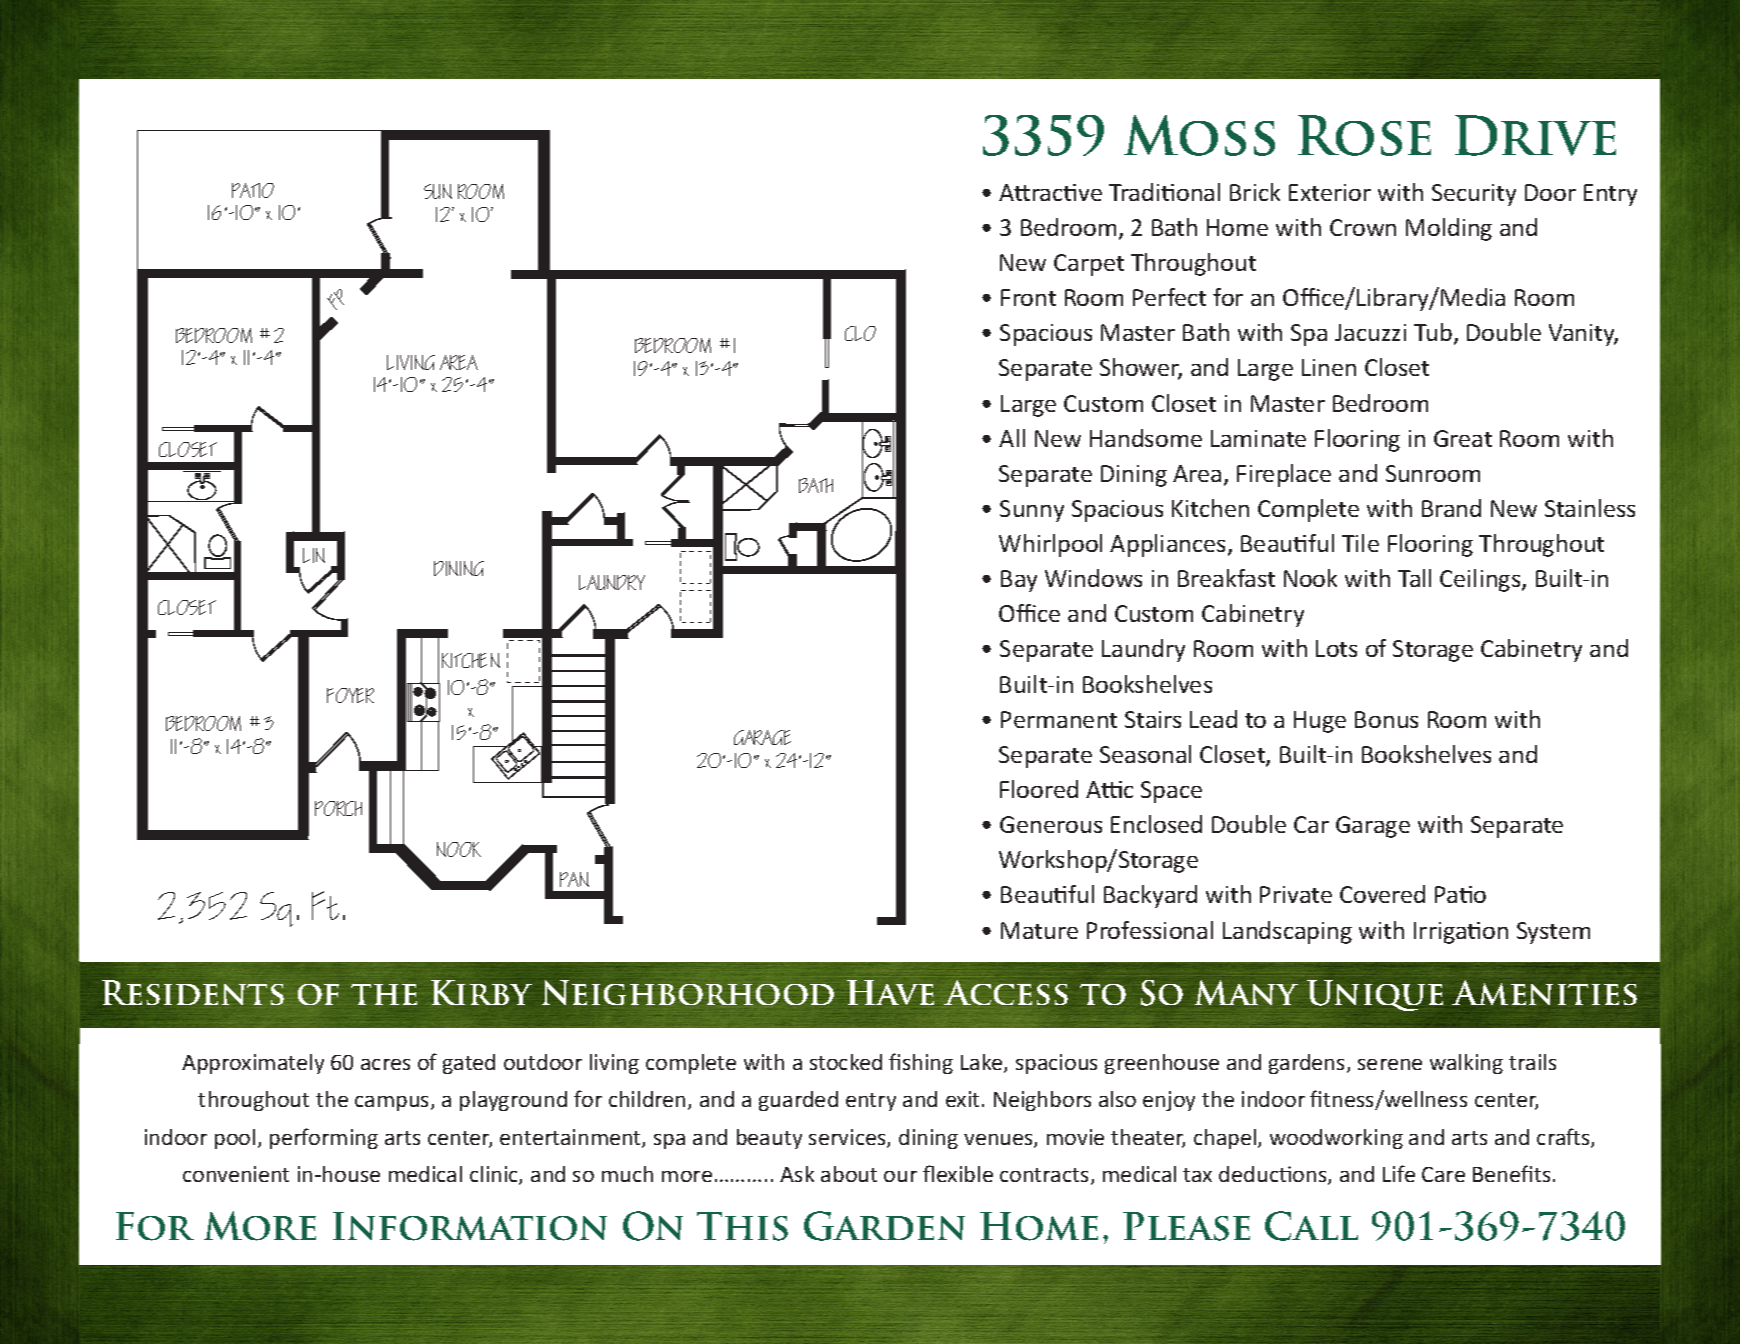 The image size is (1740, 1344). What do you see at coordinates (1386, 719) in the screenshot?
I see `Bonus` at bounding box center [1386, 719].
